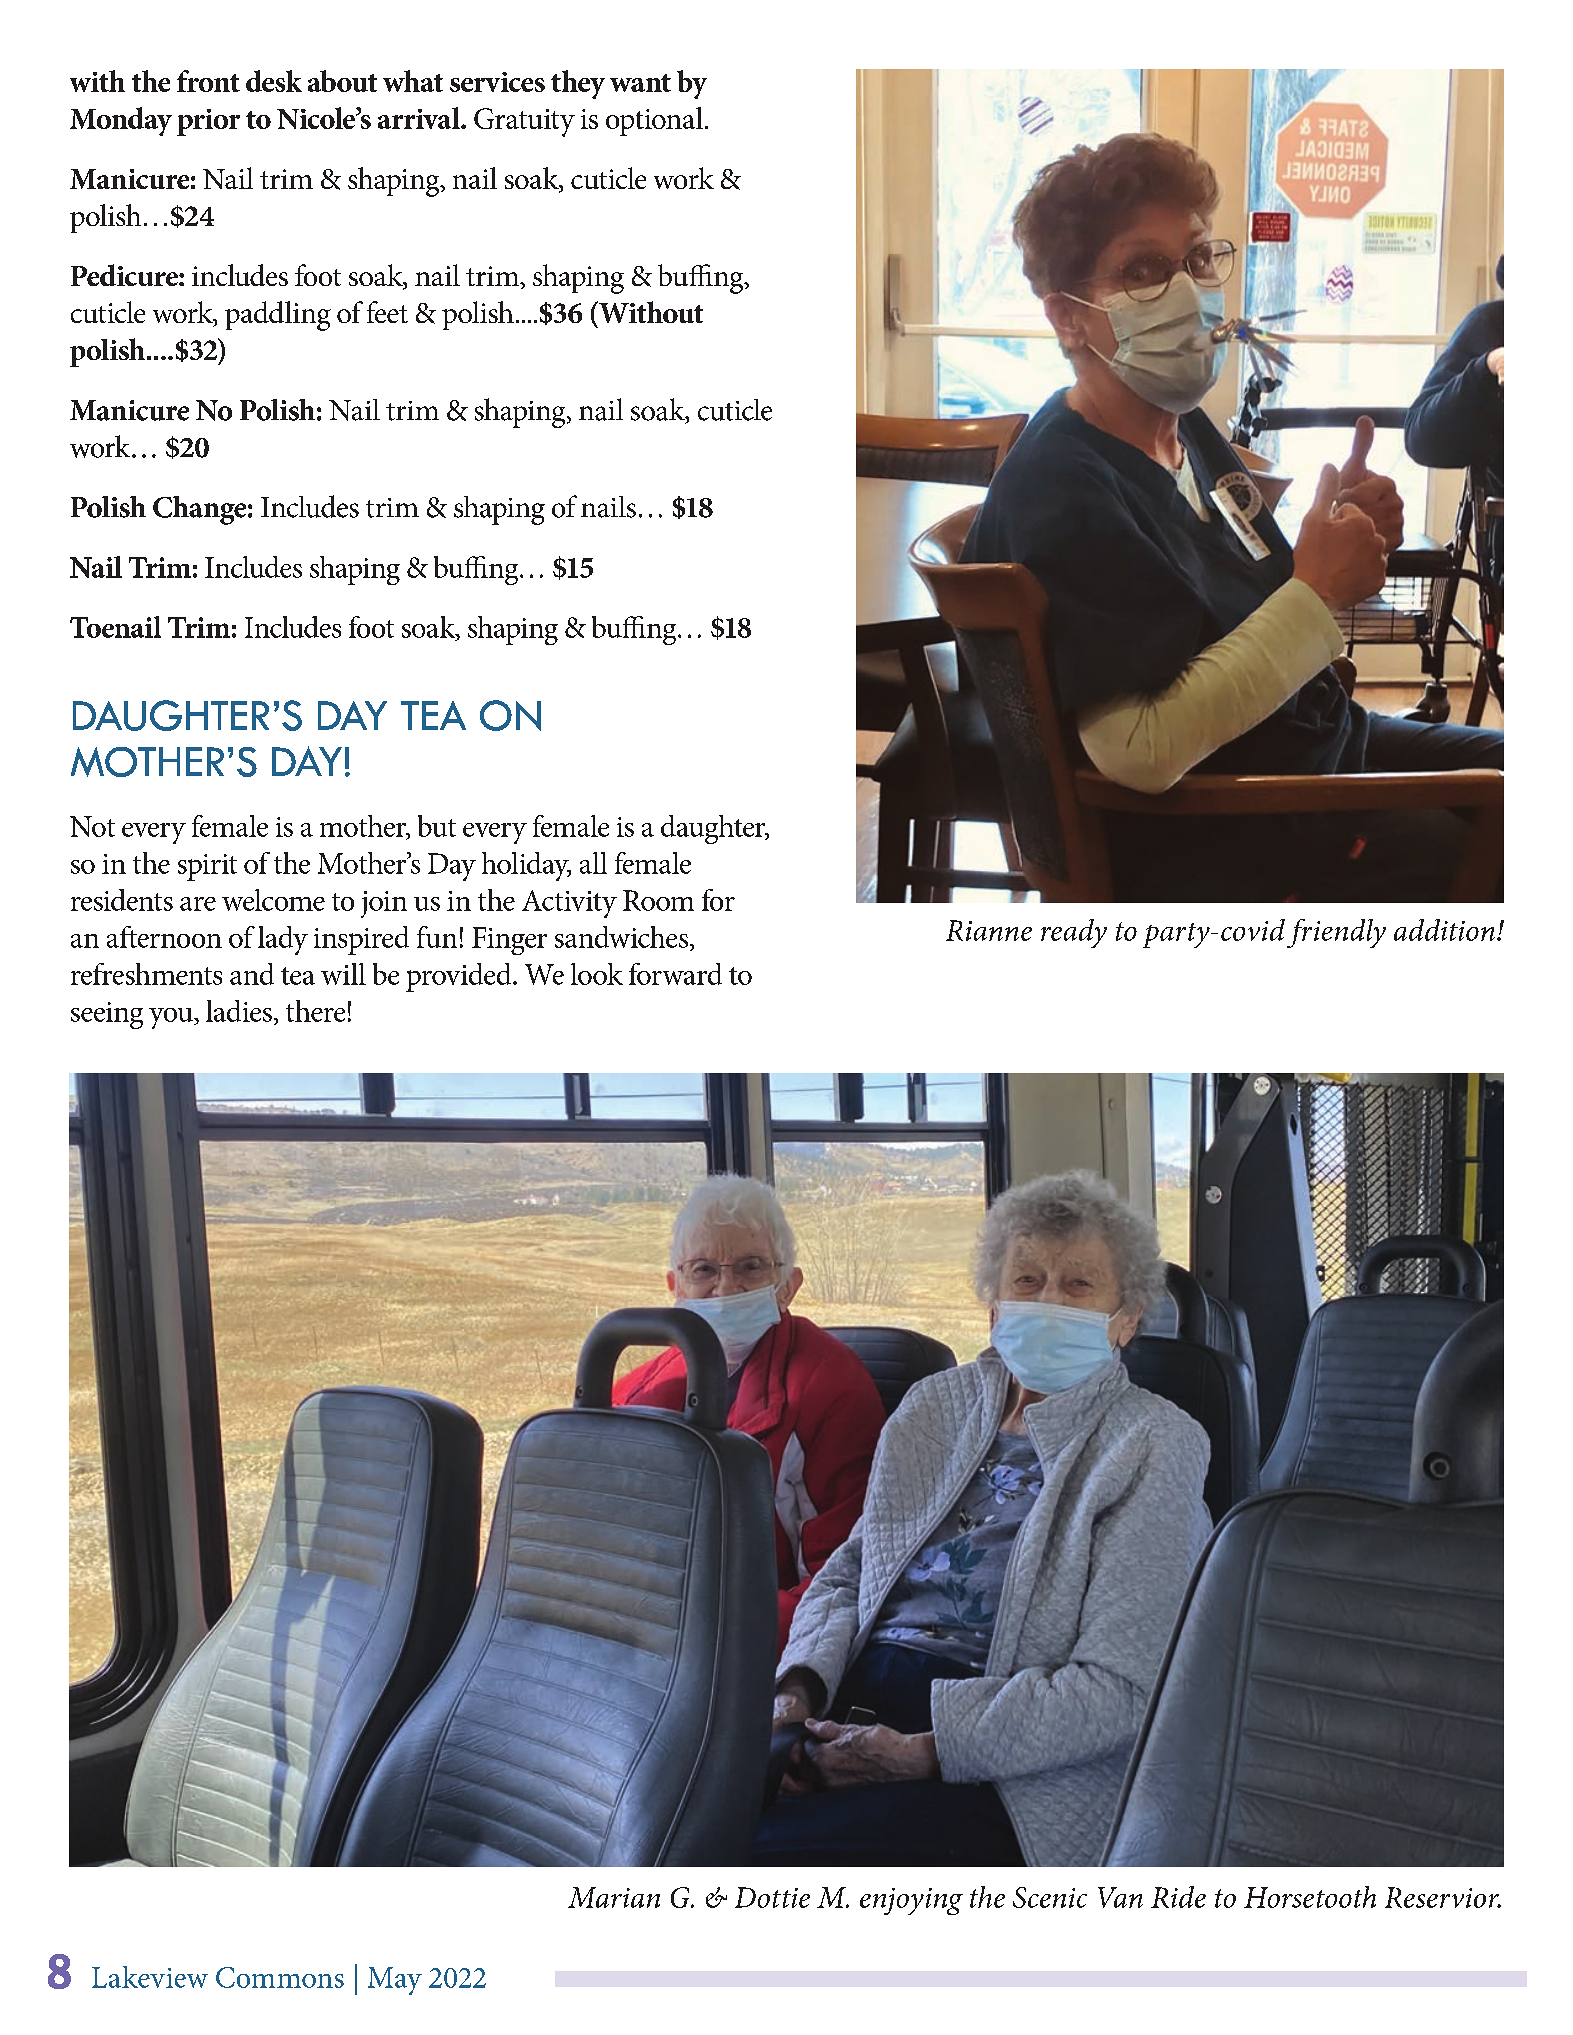  I want to click on friendly, so click(1336, 933).
